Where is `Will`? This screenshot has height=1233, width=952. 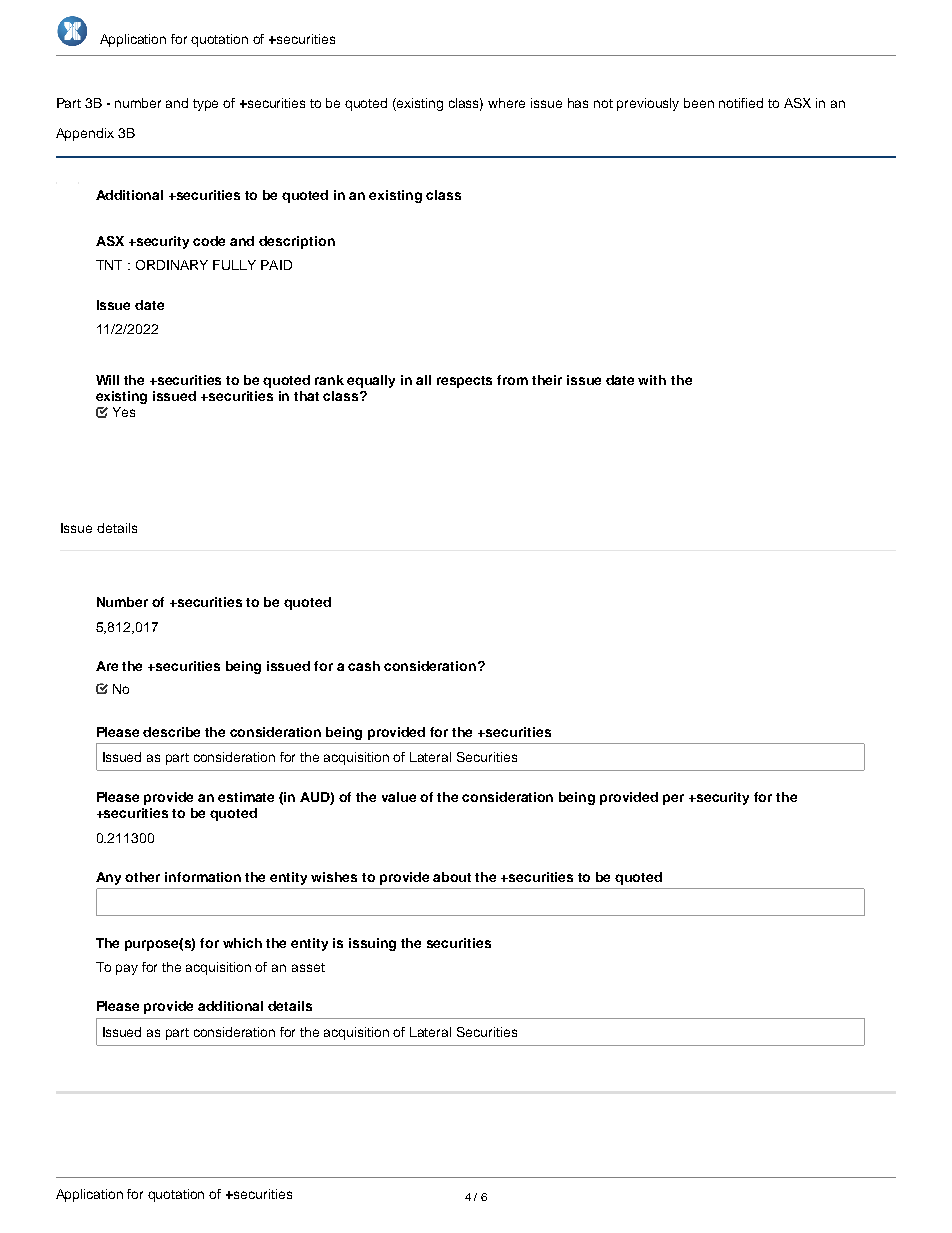 Will is located at coordinates (107, 380).
